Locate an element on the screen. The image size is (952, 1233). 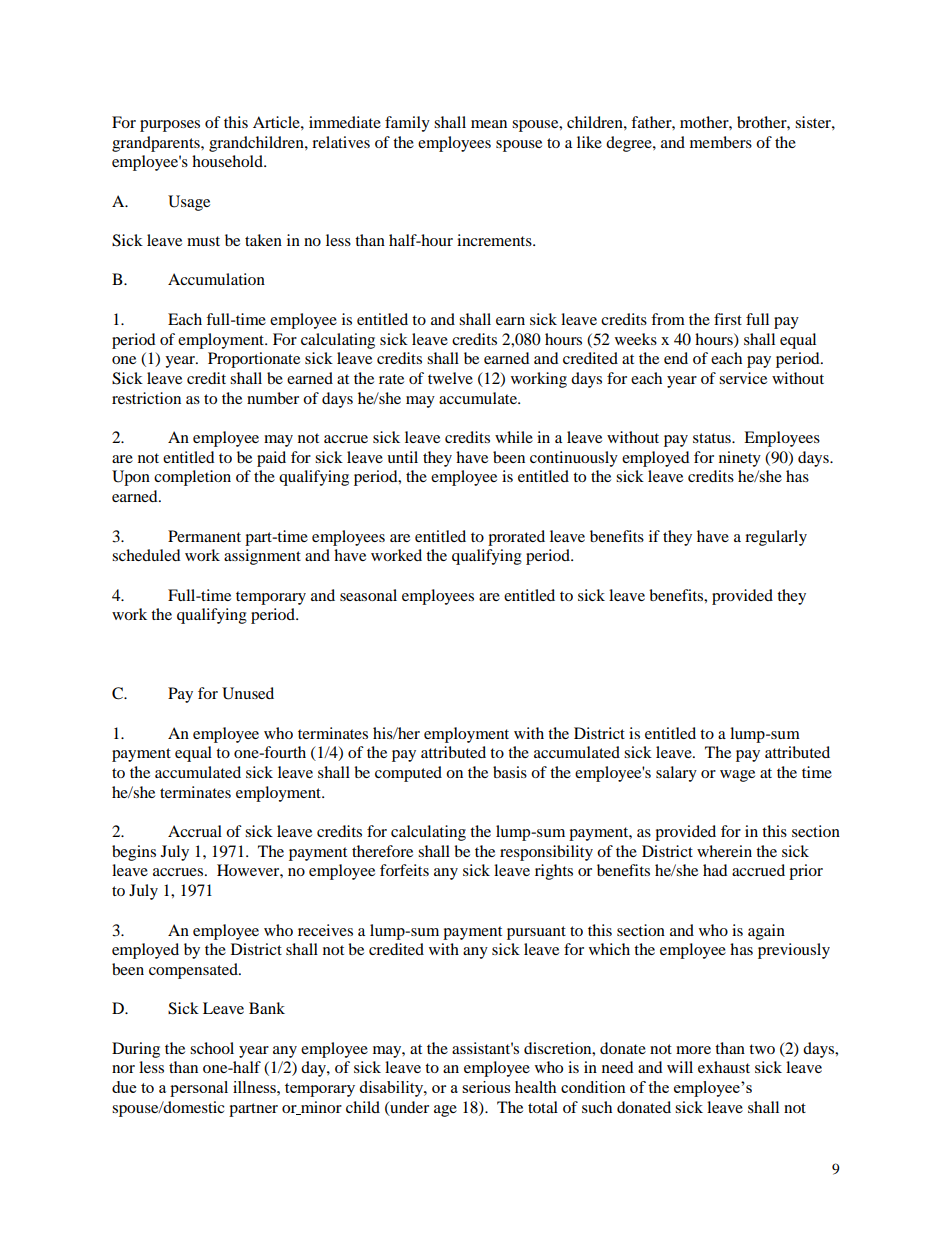
assignment is located at coordinates (262, 557).
